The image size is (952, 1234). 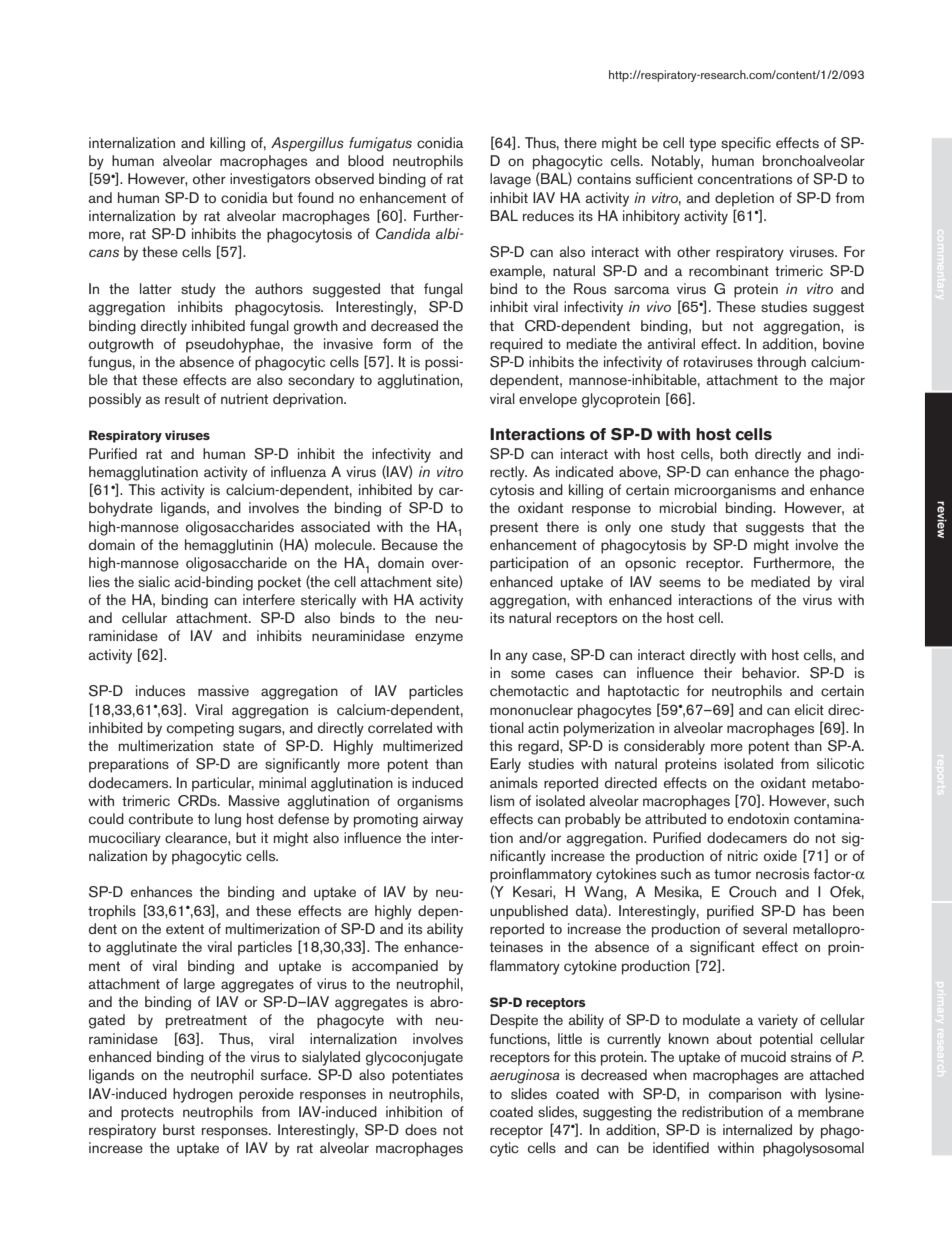 What do you see at coordinates (228, 820) in the screenshot?
I see `lung` at bounding box center [228, 820].
